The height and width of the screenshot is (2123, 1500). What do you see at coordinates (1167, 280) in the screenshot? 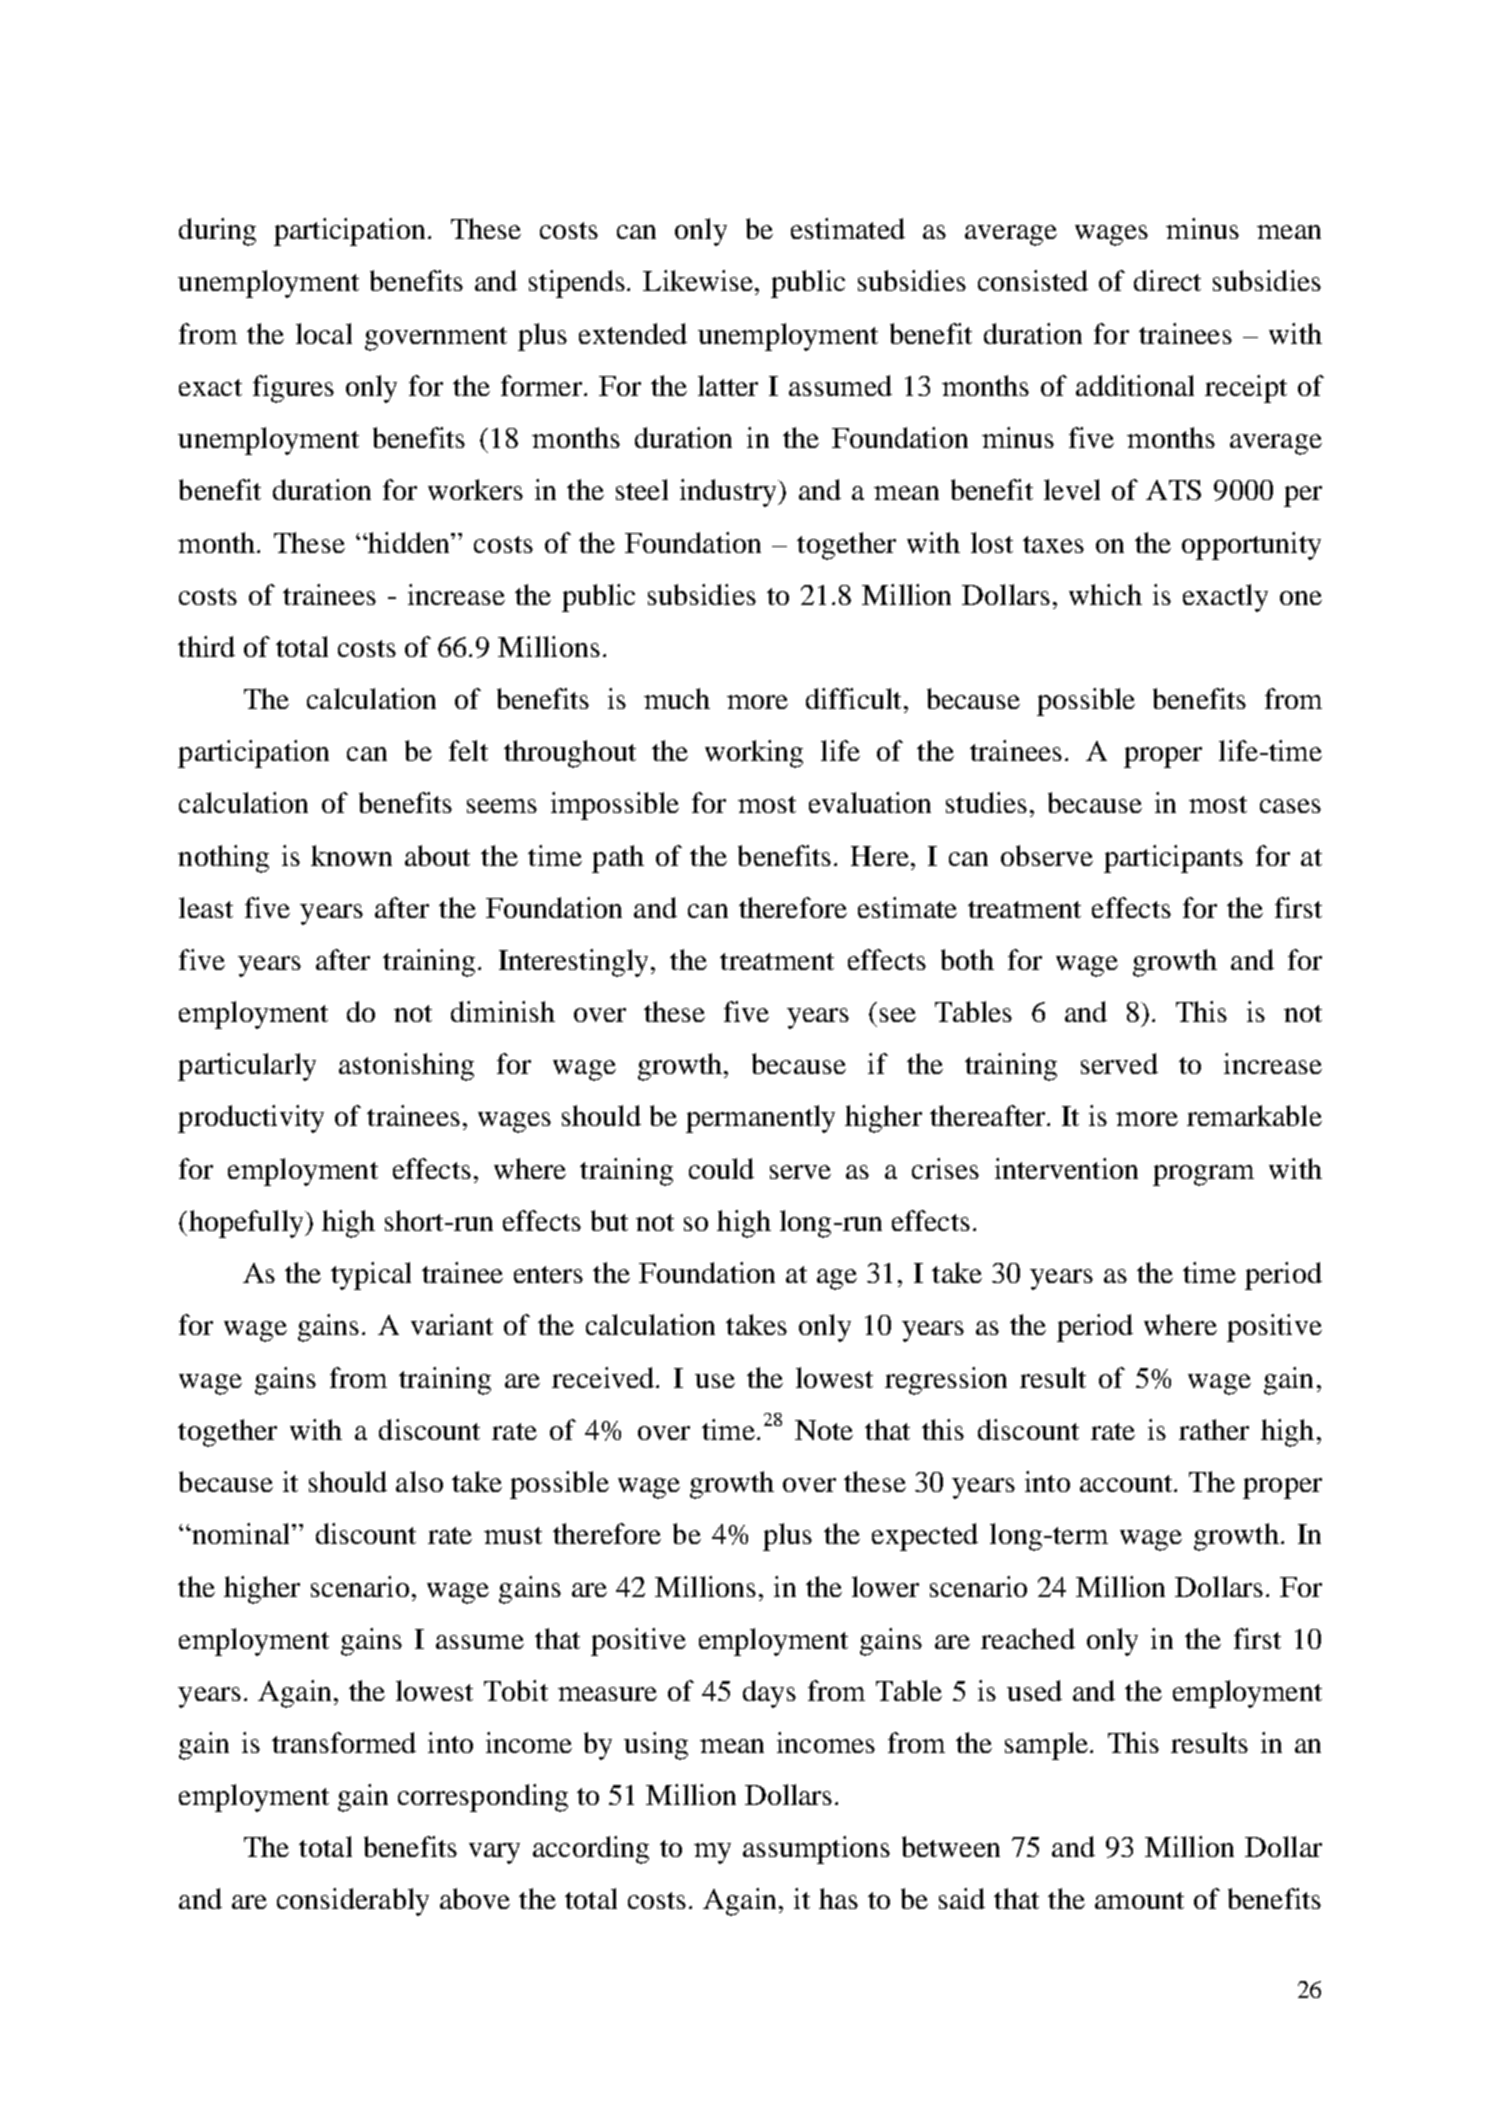
I see `direct` at bounding box center [1167, 280].
